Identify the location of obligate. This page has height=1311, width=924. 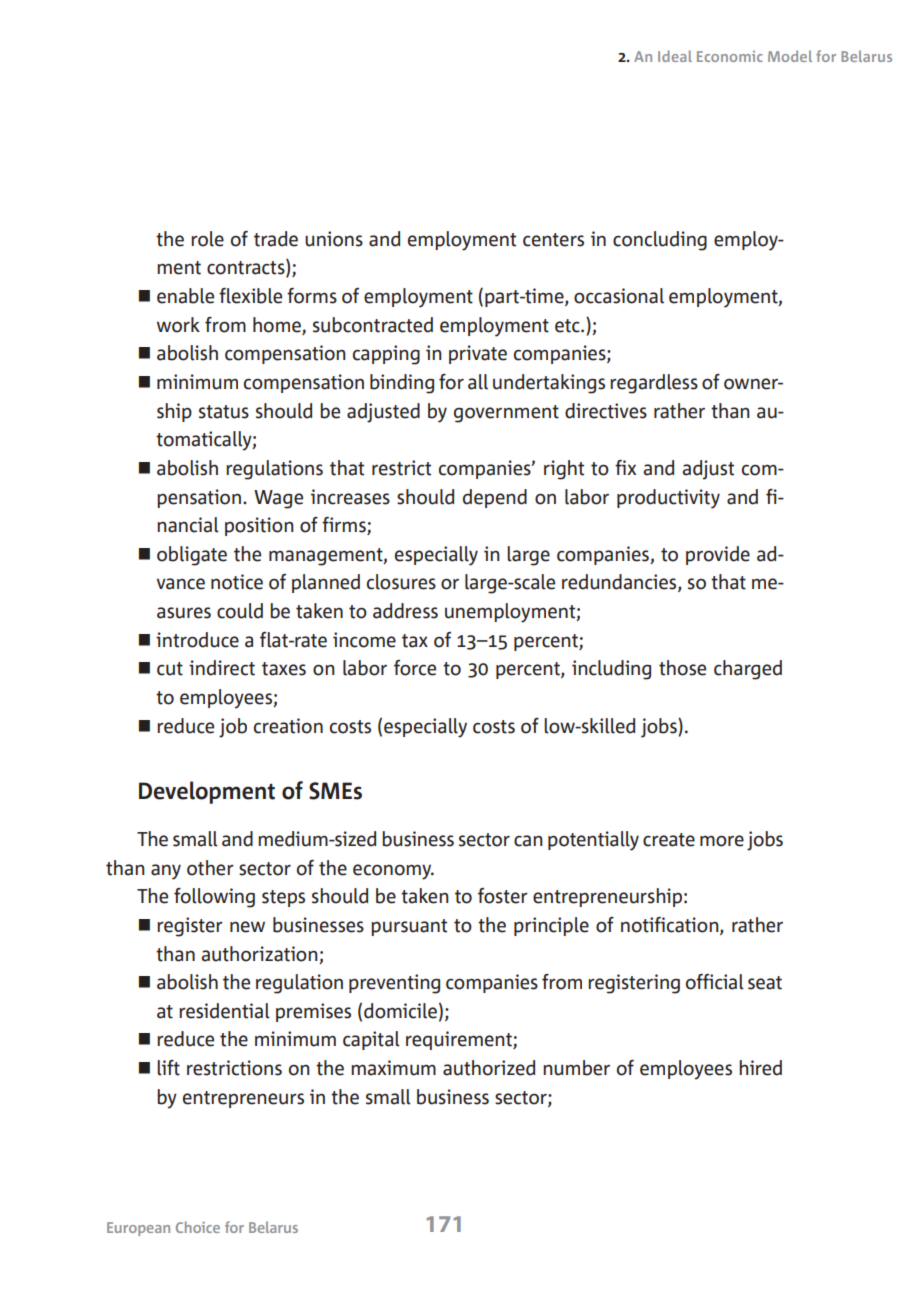
(192, 556).
